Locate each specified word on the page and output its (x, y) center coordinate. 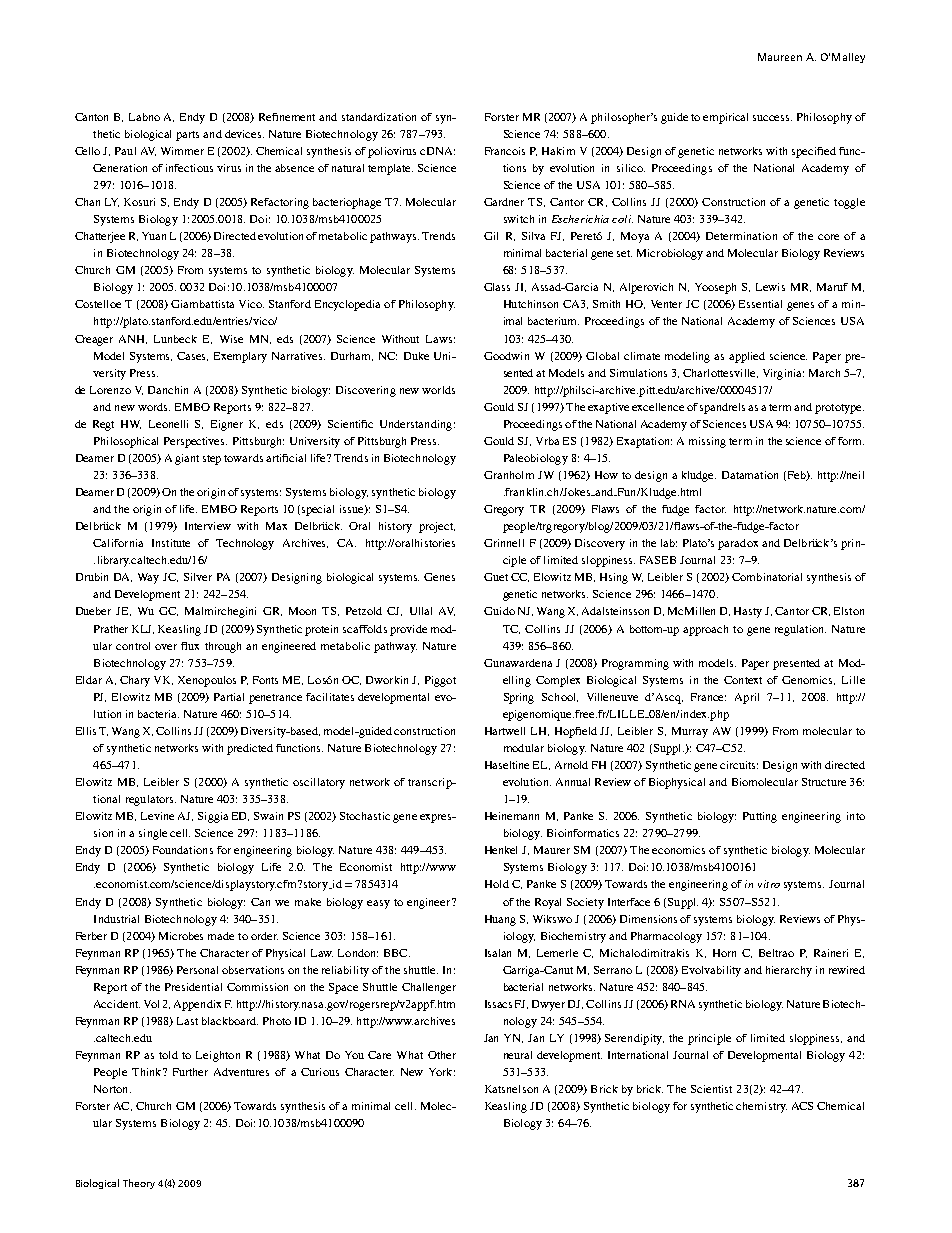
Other (442, 1055)
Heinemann (512, 816)
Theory (139, 1184)
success (772, 118)
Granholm (509, 475)
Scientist (711, 1089)
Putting (760, 817)
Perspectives (195, 442)
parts (187, 136)
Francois (505, 151)
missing (707, 442)
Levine (157, 816)
